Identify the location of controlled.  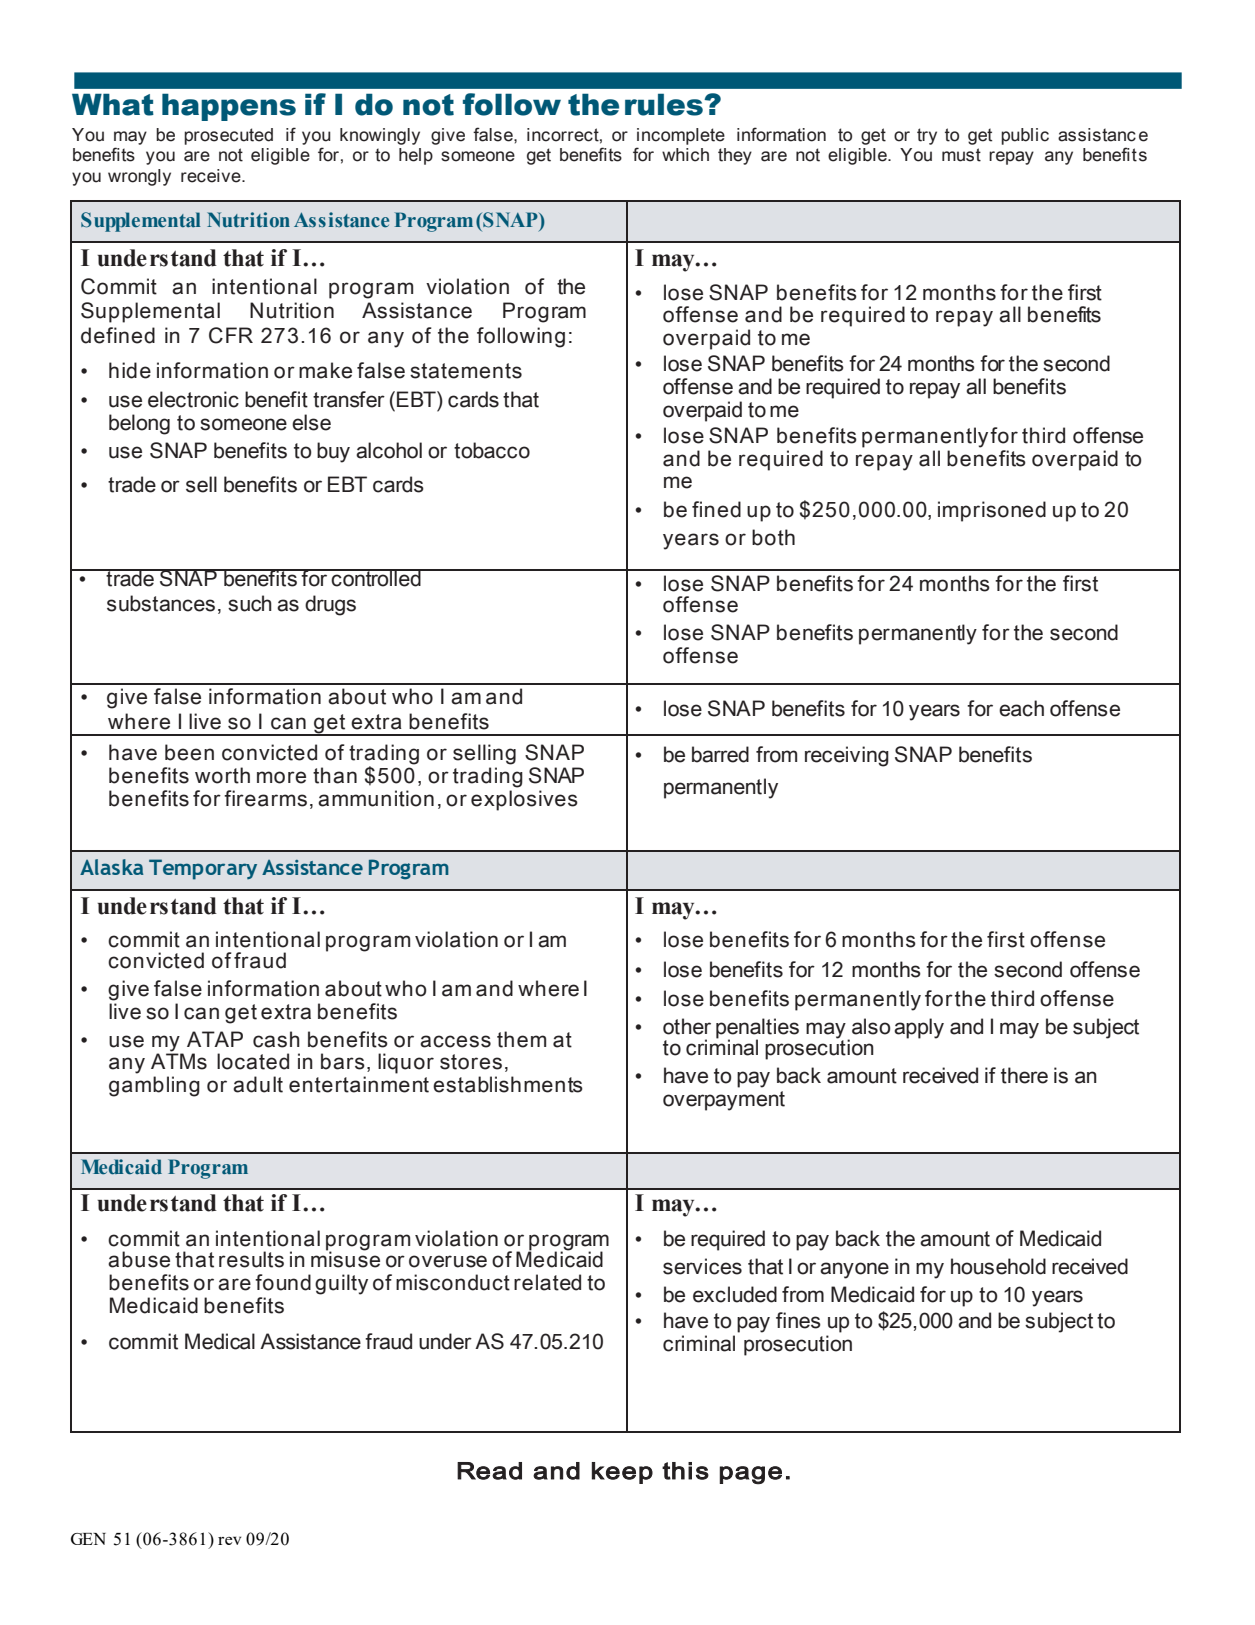
(376, 578).
